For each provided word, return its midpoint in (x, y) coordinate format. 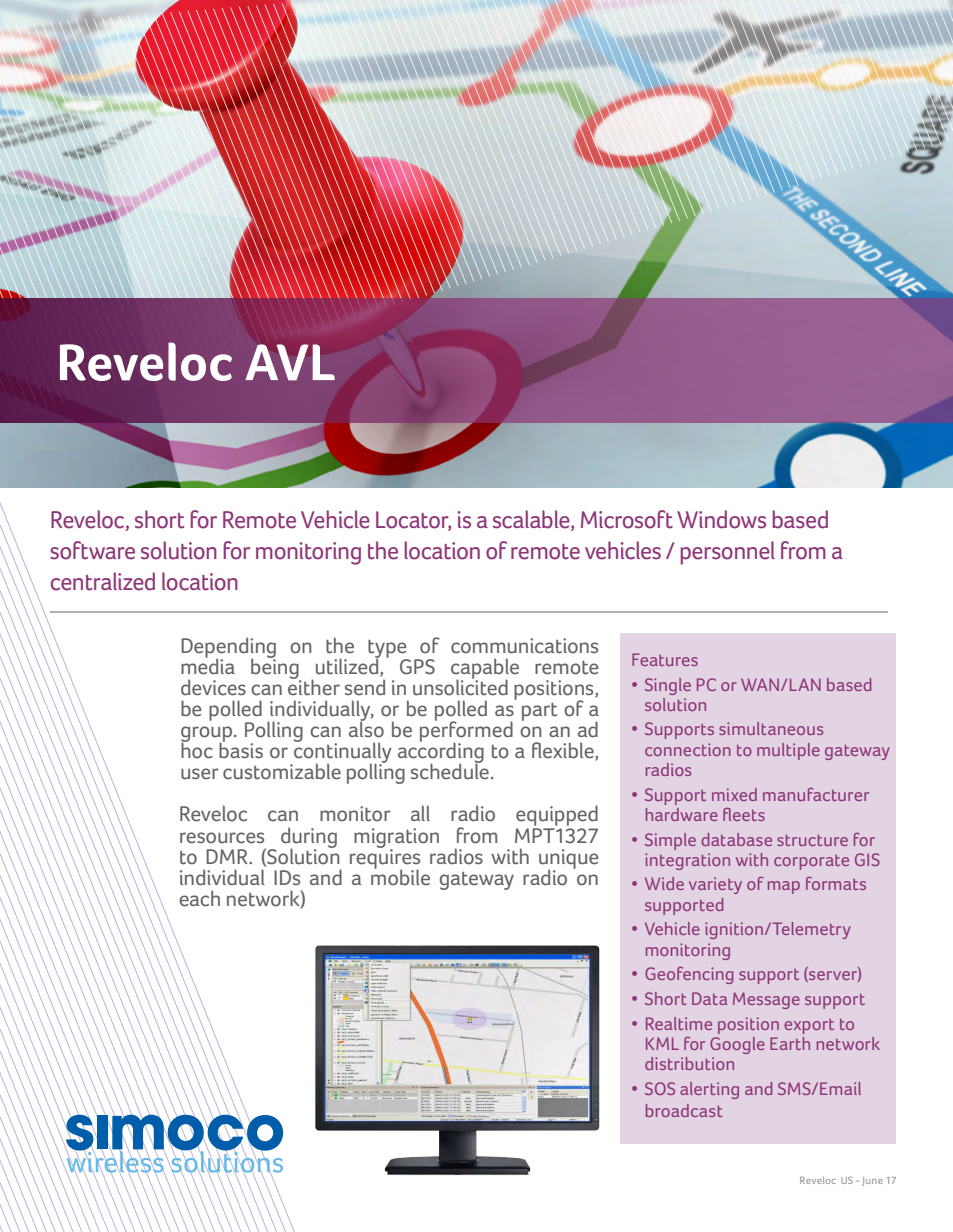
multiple (788, 751)
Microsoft (627, 519)
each (199, 898)
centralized (103, 581)
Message (766, 1000)
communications (524, 646)
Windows (721, 519)
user (200, 774)
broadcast (684, 1110)
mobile (400, 876)
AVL (290, 362)
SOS (660, 1088)
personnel (728, 553)
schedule (450, 770)
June (872, 1181)
